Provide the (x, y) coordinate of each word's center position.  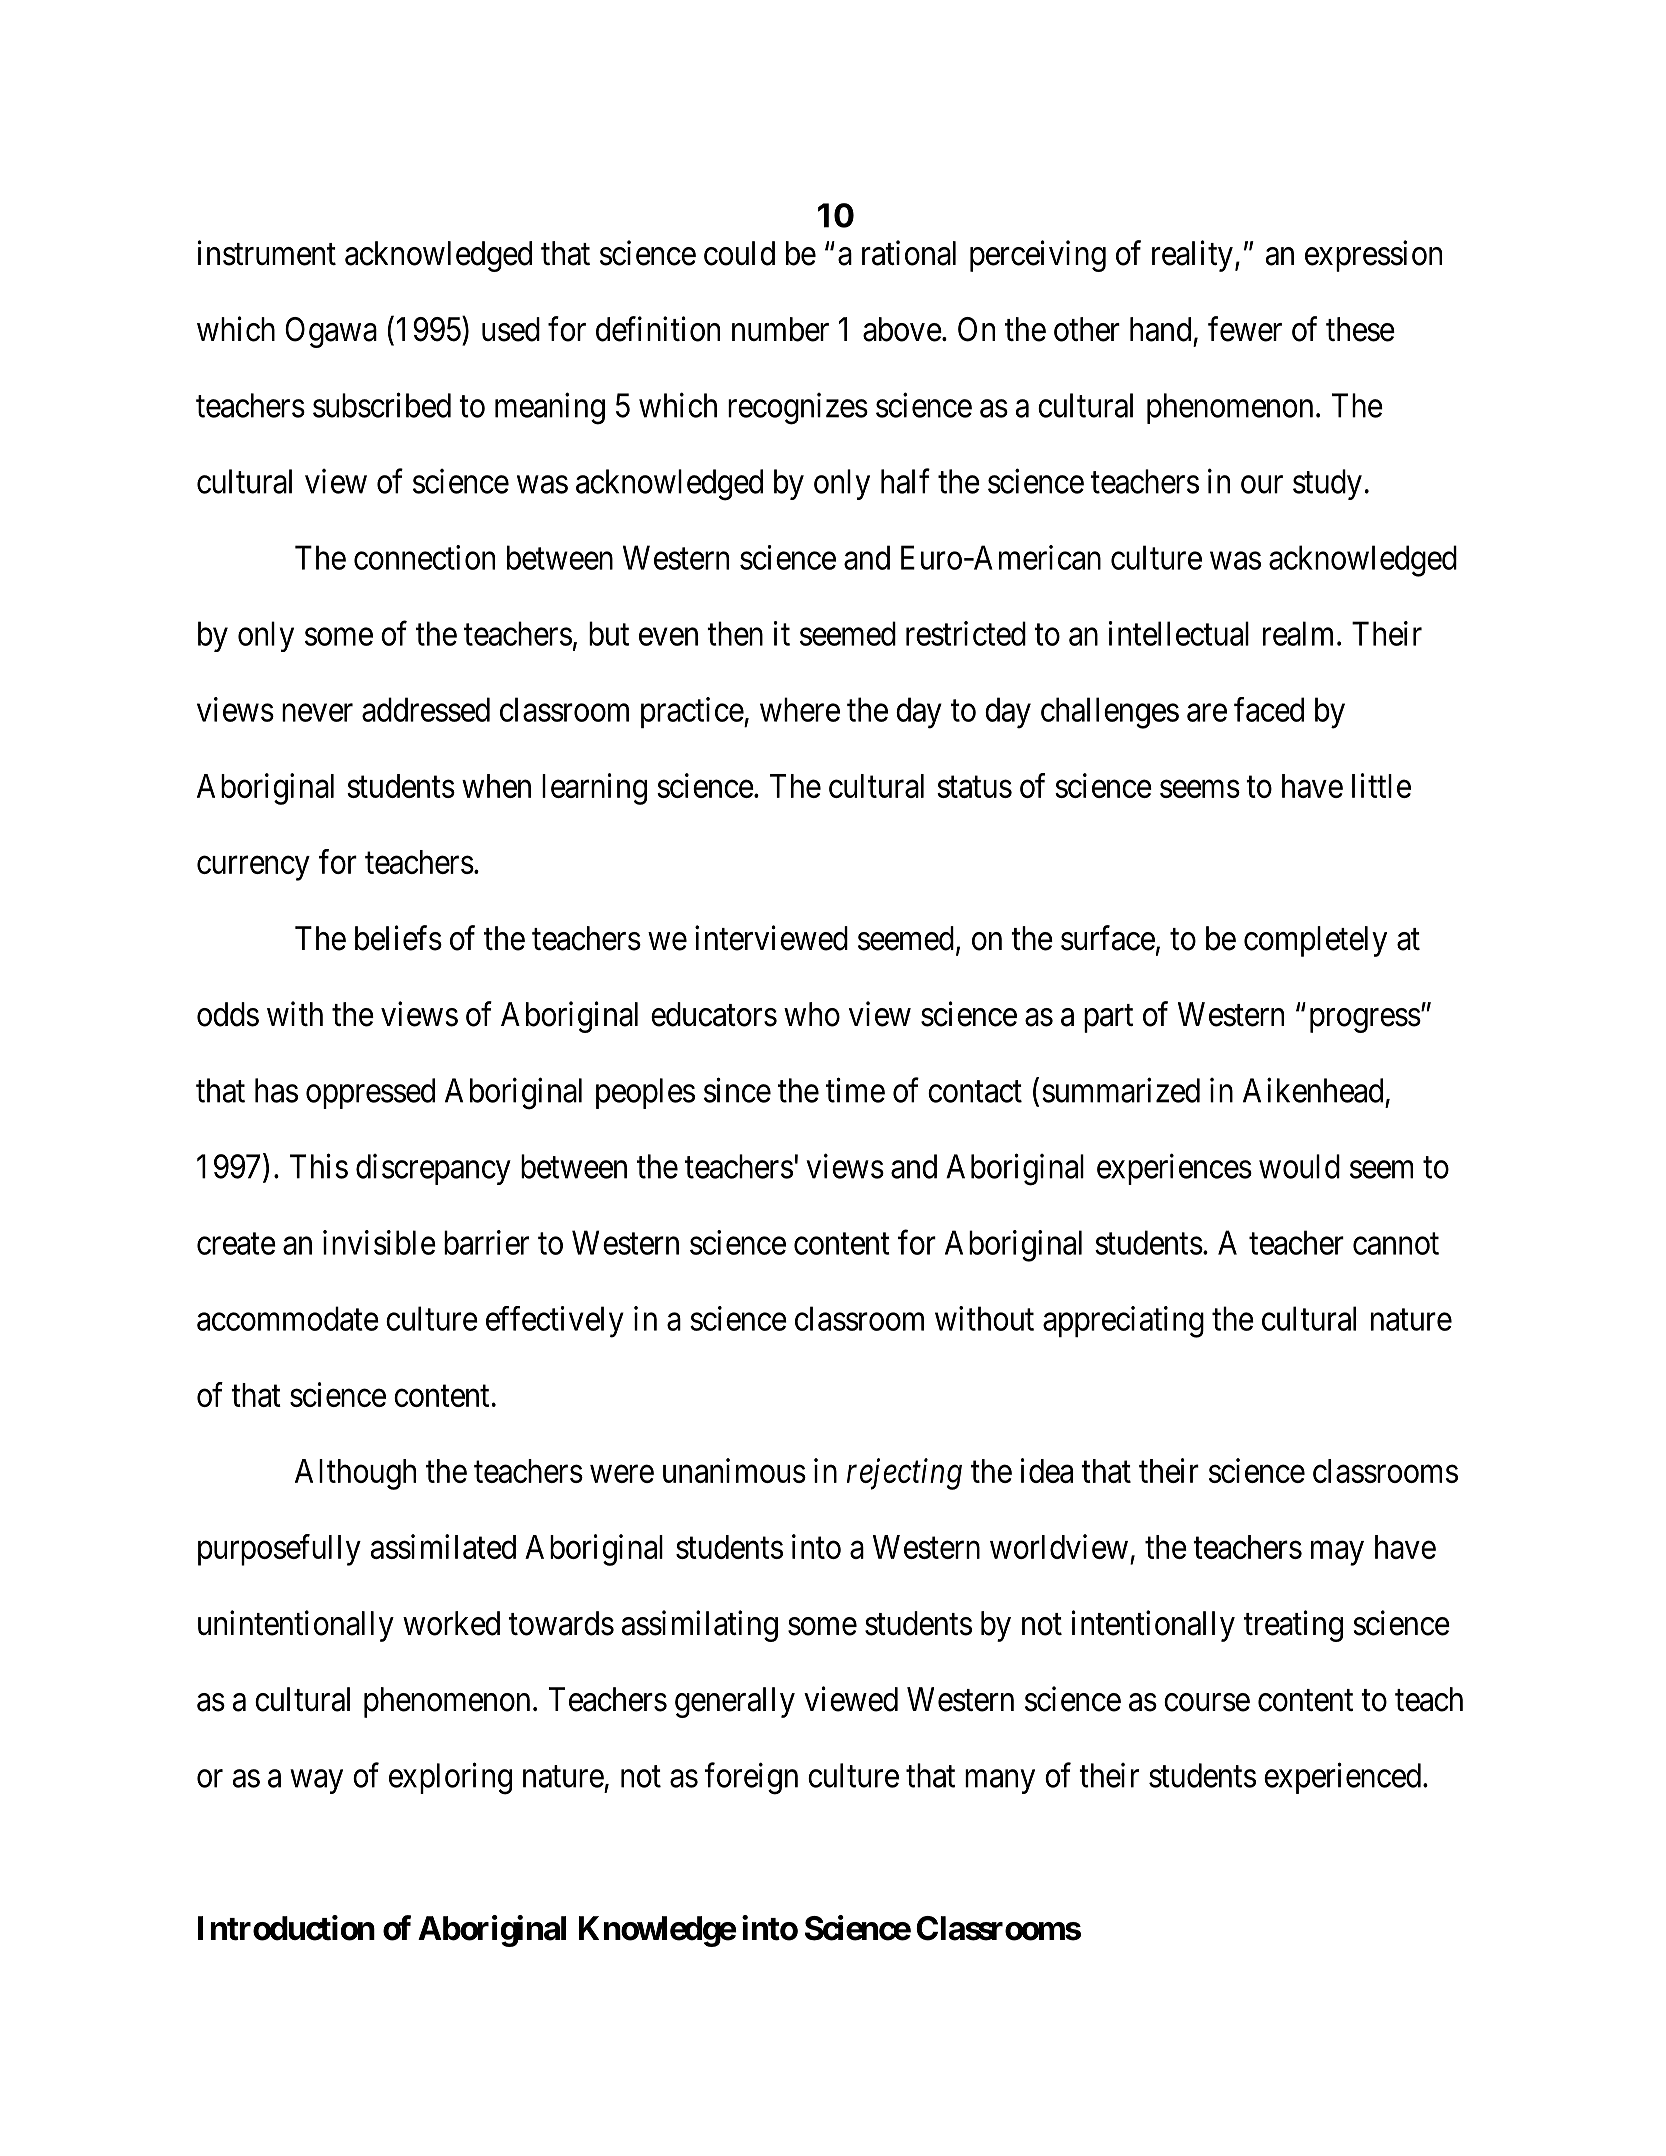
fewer (1245, 329)
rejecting (904, 1474)
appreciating (1123, 1322)
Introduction (286, 1928)
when (496, 786)
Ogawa (331, 332)
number (780, 329)
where (800, 709)
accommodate (288, 1318)
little (1381, 785)
